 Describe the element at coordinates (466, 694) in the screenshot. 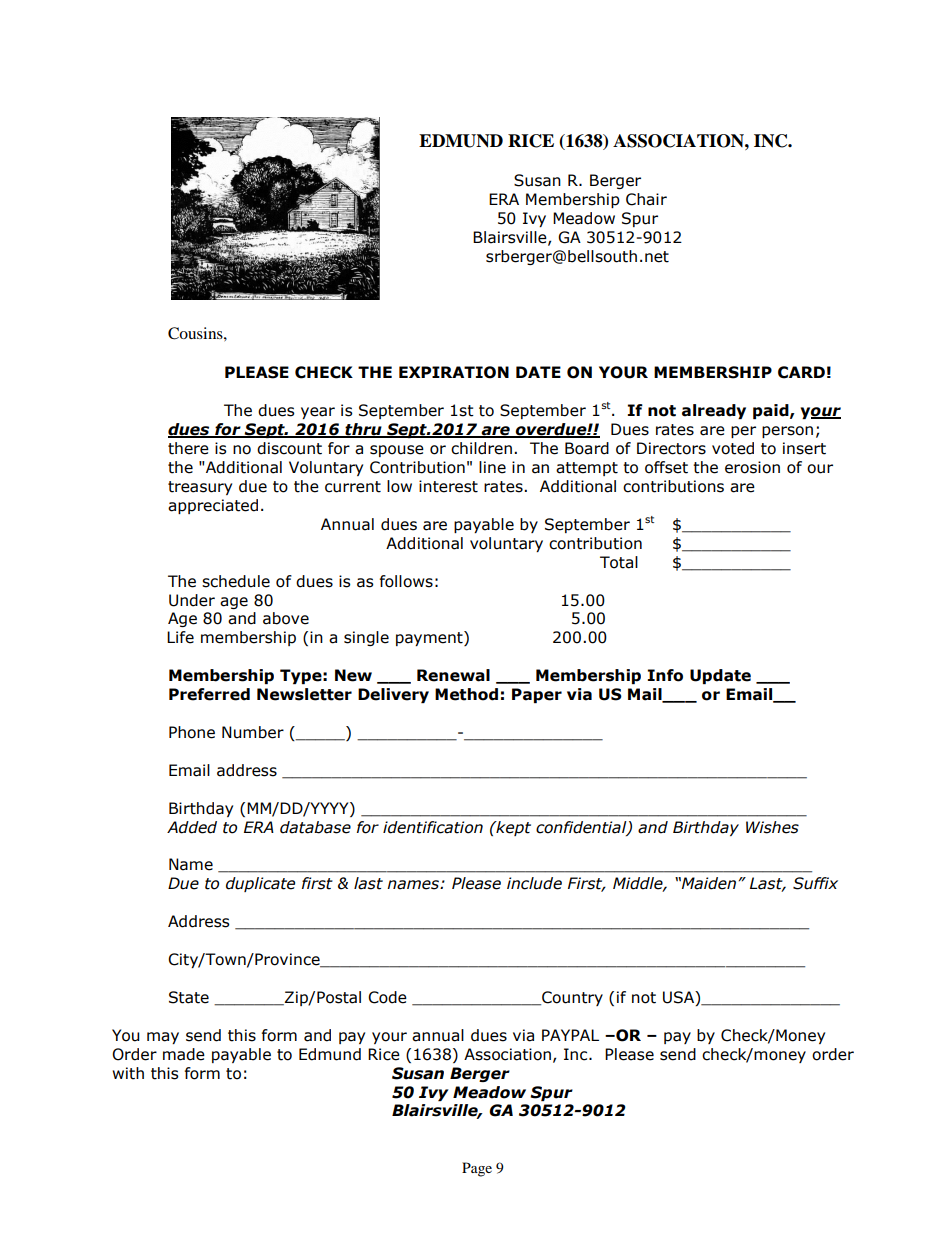

I see `Method` at that location.
